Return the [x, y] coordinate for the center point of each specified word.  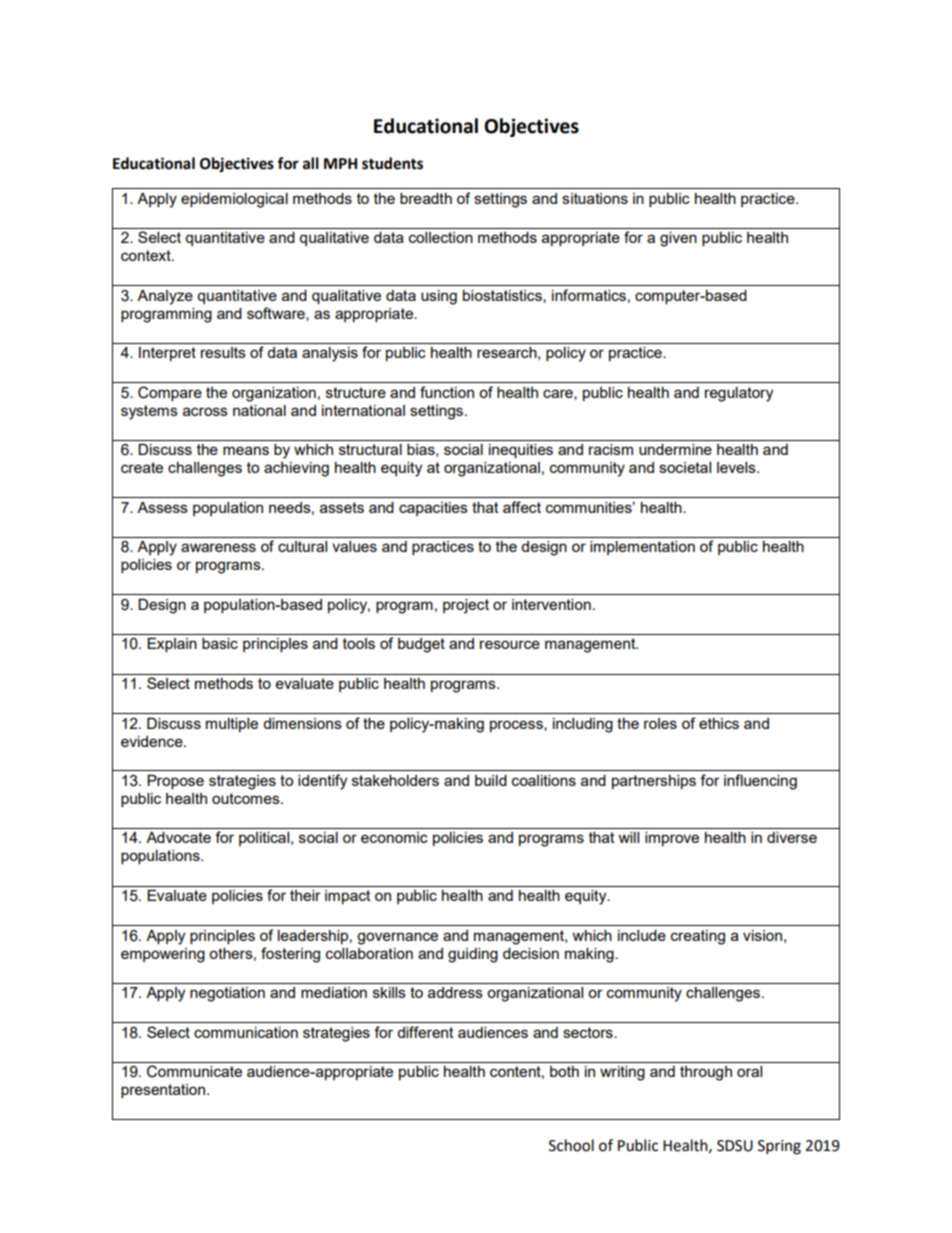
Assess [162, 507]
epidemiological [234, 200]
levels [737, 467]
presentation [164, 1091]
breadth [426, 198]
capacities [433, 509]
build [491, 780]
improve [672, 839]
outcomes [247, 798]
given [678, 239]
